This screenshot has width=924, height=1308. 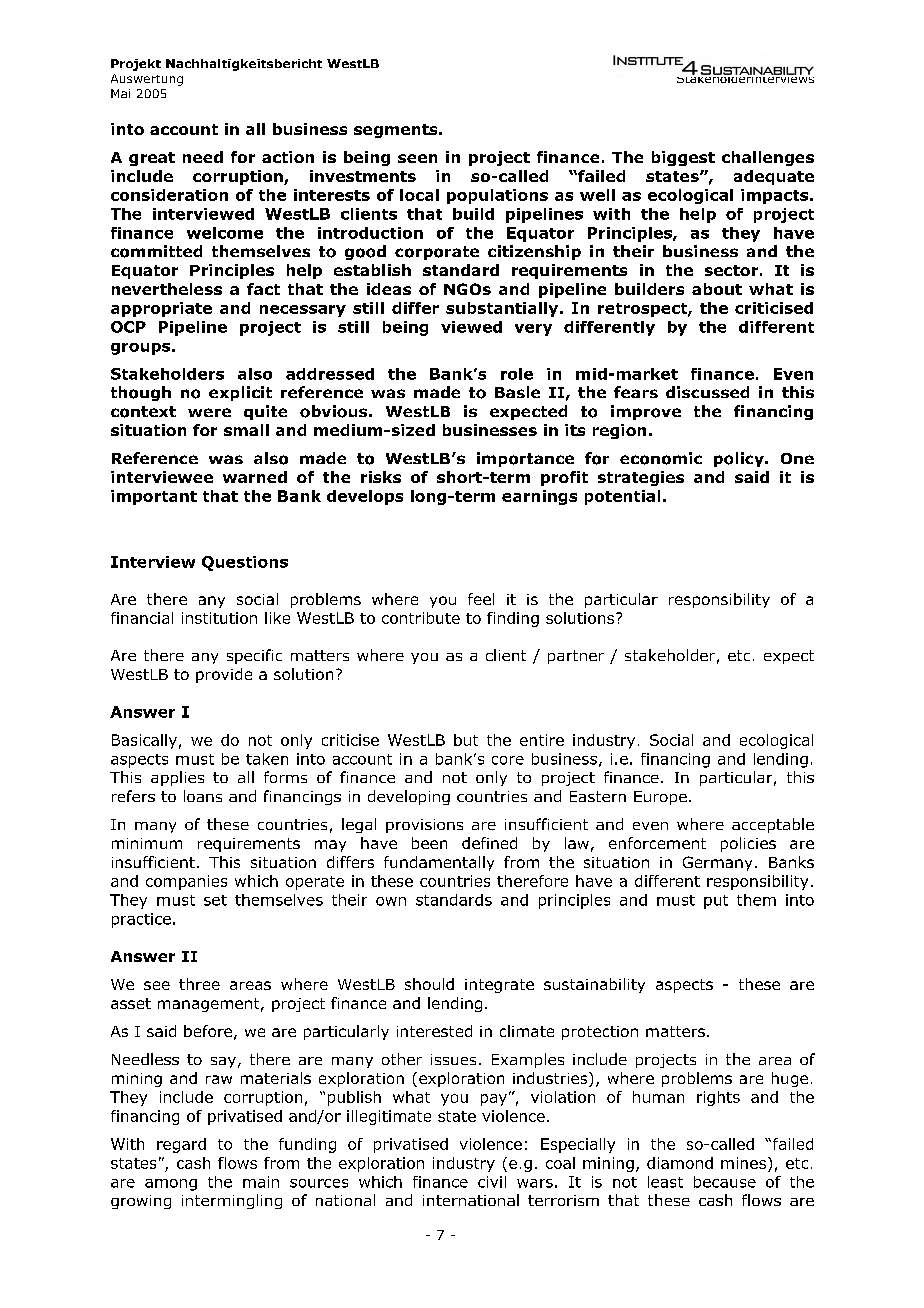 What do you see at coordinates (683, 158) in the screenshot?
I see `biggest` at bounding box center [683, 158].
